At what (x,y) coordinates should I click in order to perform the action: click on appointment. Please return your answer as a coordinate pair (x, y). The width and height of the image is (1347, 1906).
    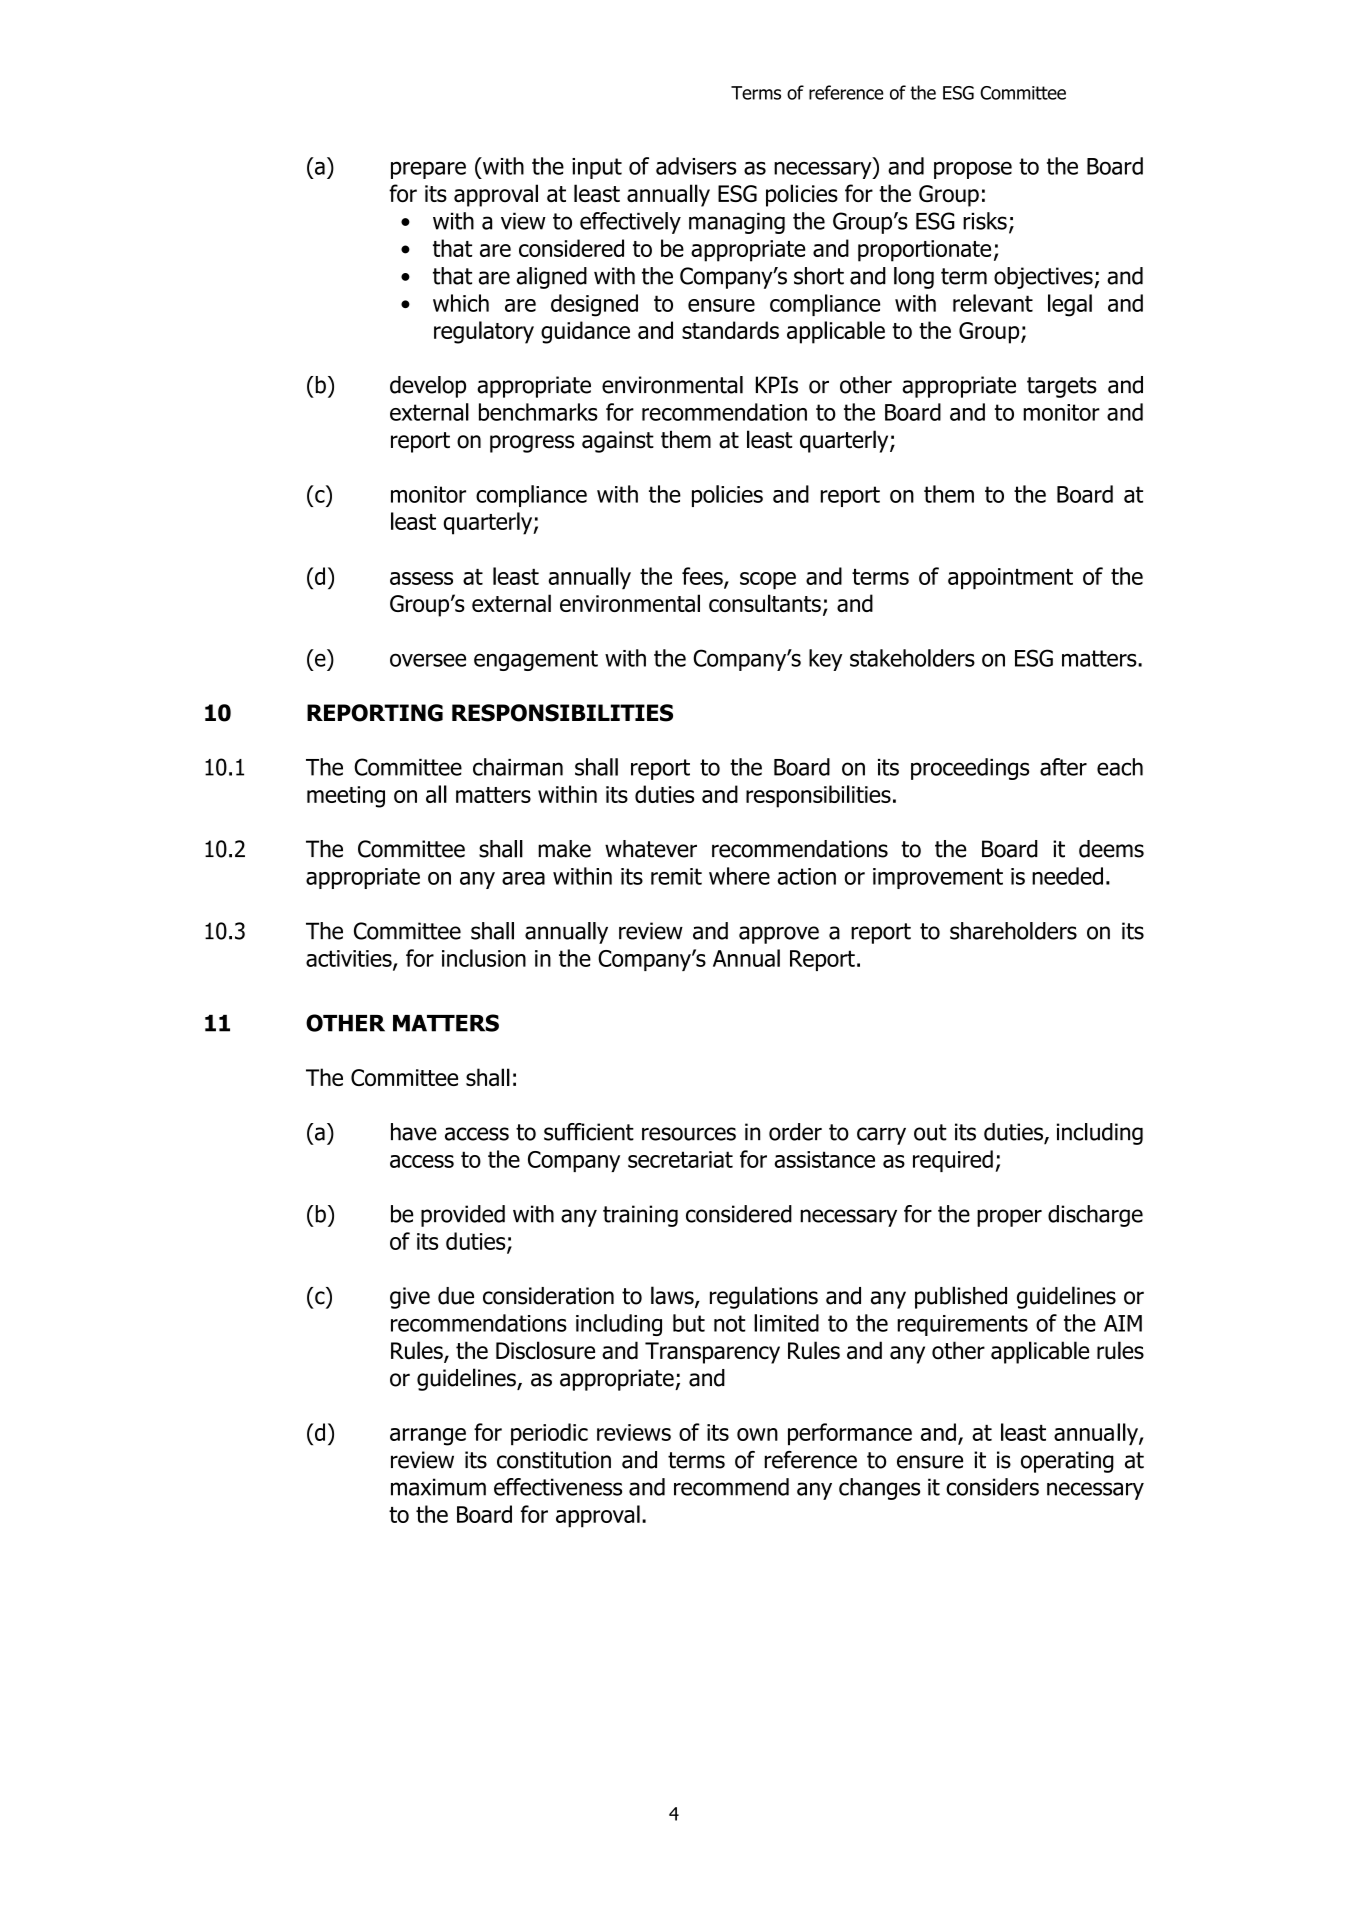
    Looking at the image, I should click on (1010, 578).
